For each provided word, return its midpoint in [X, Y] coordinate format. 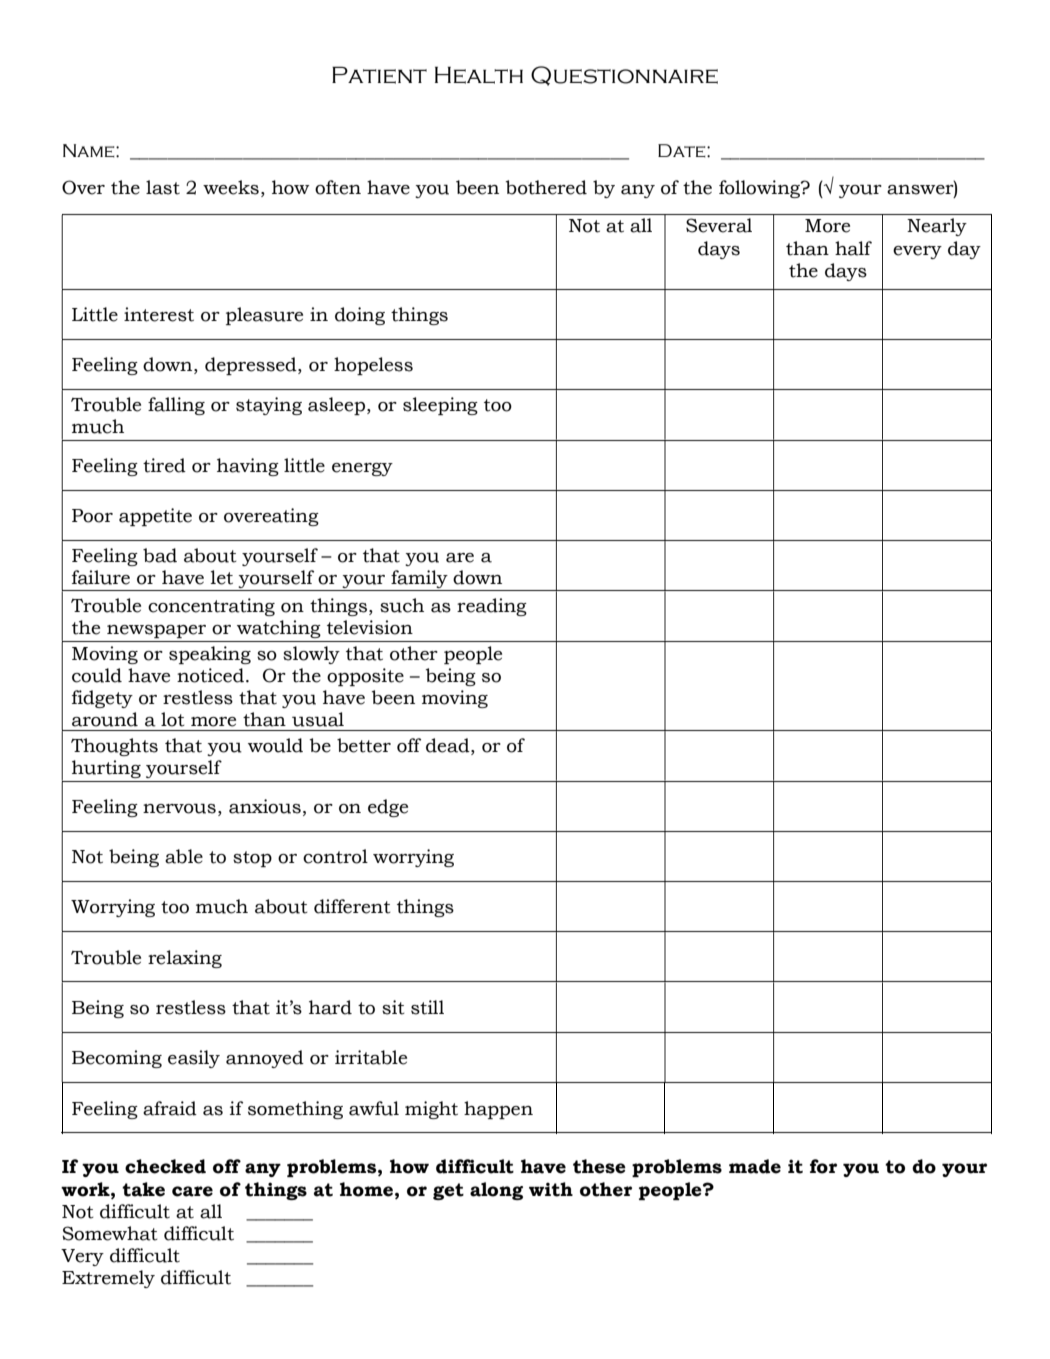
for [823, 1166]
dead [449, 745]
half [853, 248]
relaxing [185, 959]
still [427, 1007]
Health [479, 75]
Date [683, 150]
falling [176, 406]
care [192, 1191]
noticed [210, 675]
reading [492, 607]
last [163, 187]
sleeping [440, 406]
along [496, 1191]
